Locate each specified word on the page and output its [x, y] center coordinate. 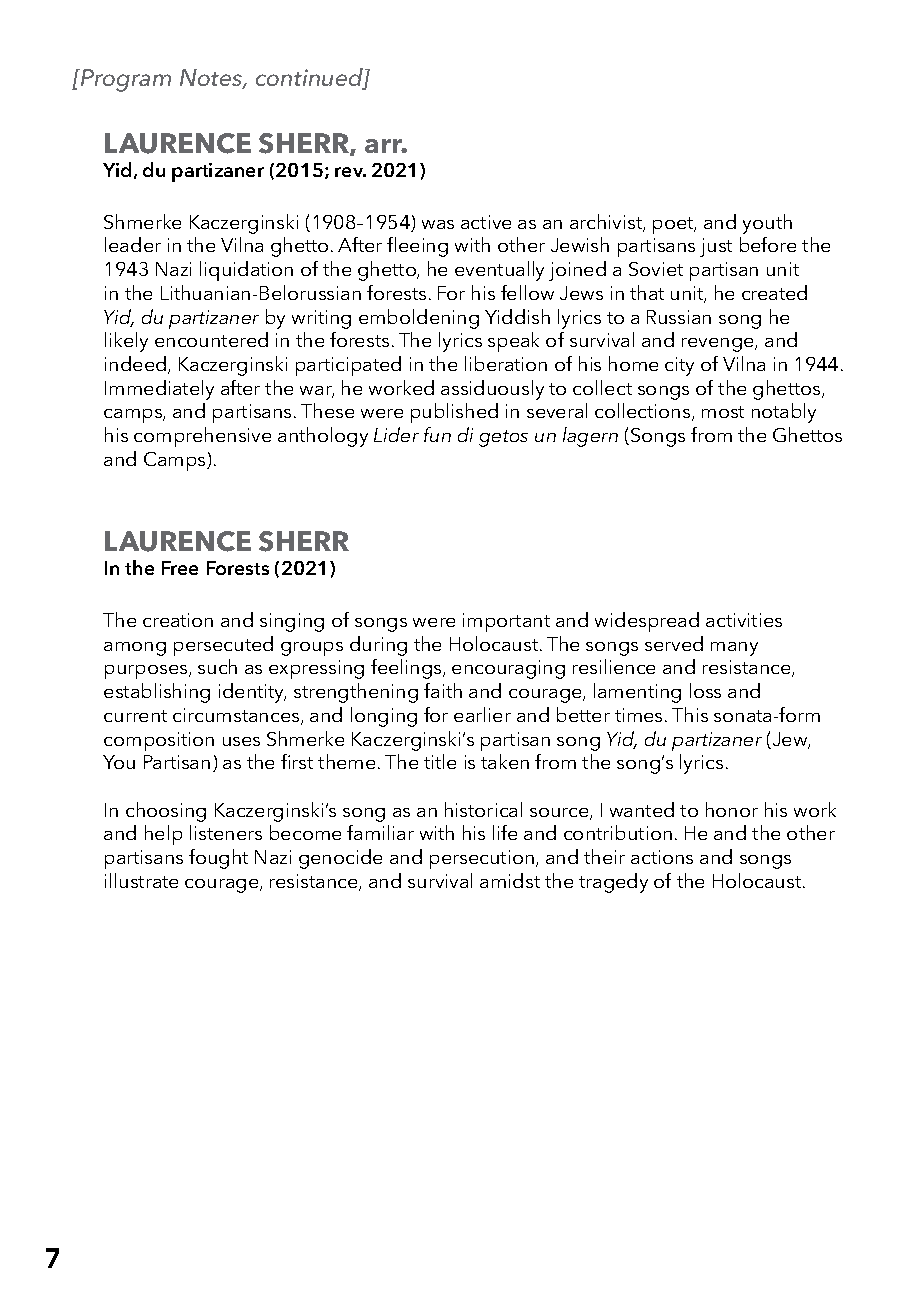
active [486, 222]
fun [437, 434]
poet [674, 225]
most [723, 412]
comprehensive [202, 437]
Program [125, 80]
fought [218, 859]
